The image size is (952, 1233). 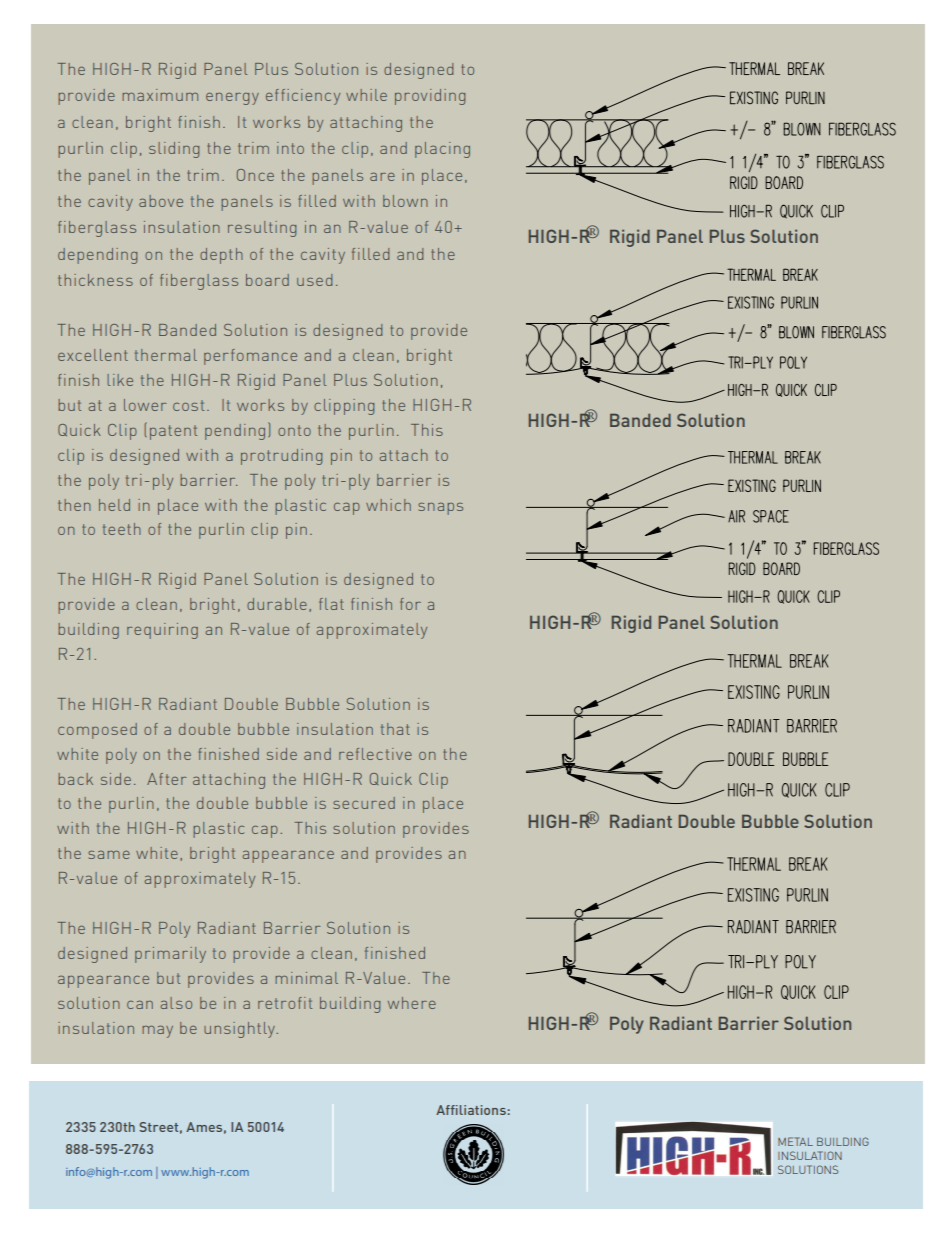 What do you see at coordinates (430, 97) in the image?
I see `providing` at bounding box center [430, 97].
